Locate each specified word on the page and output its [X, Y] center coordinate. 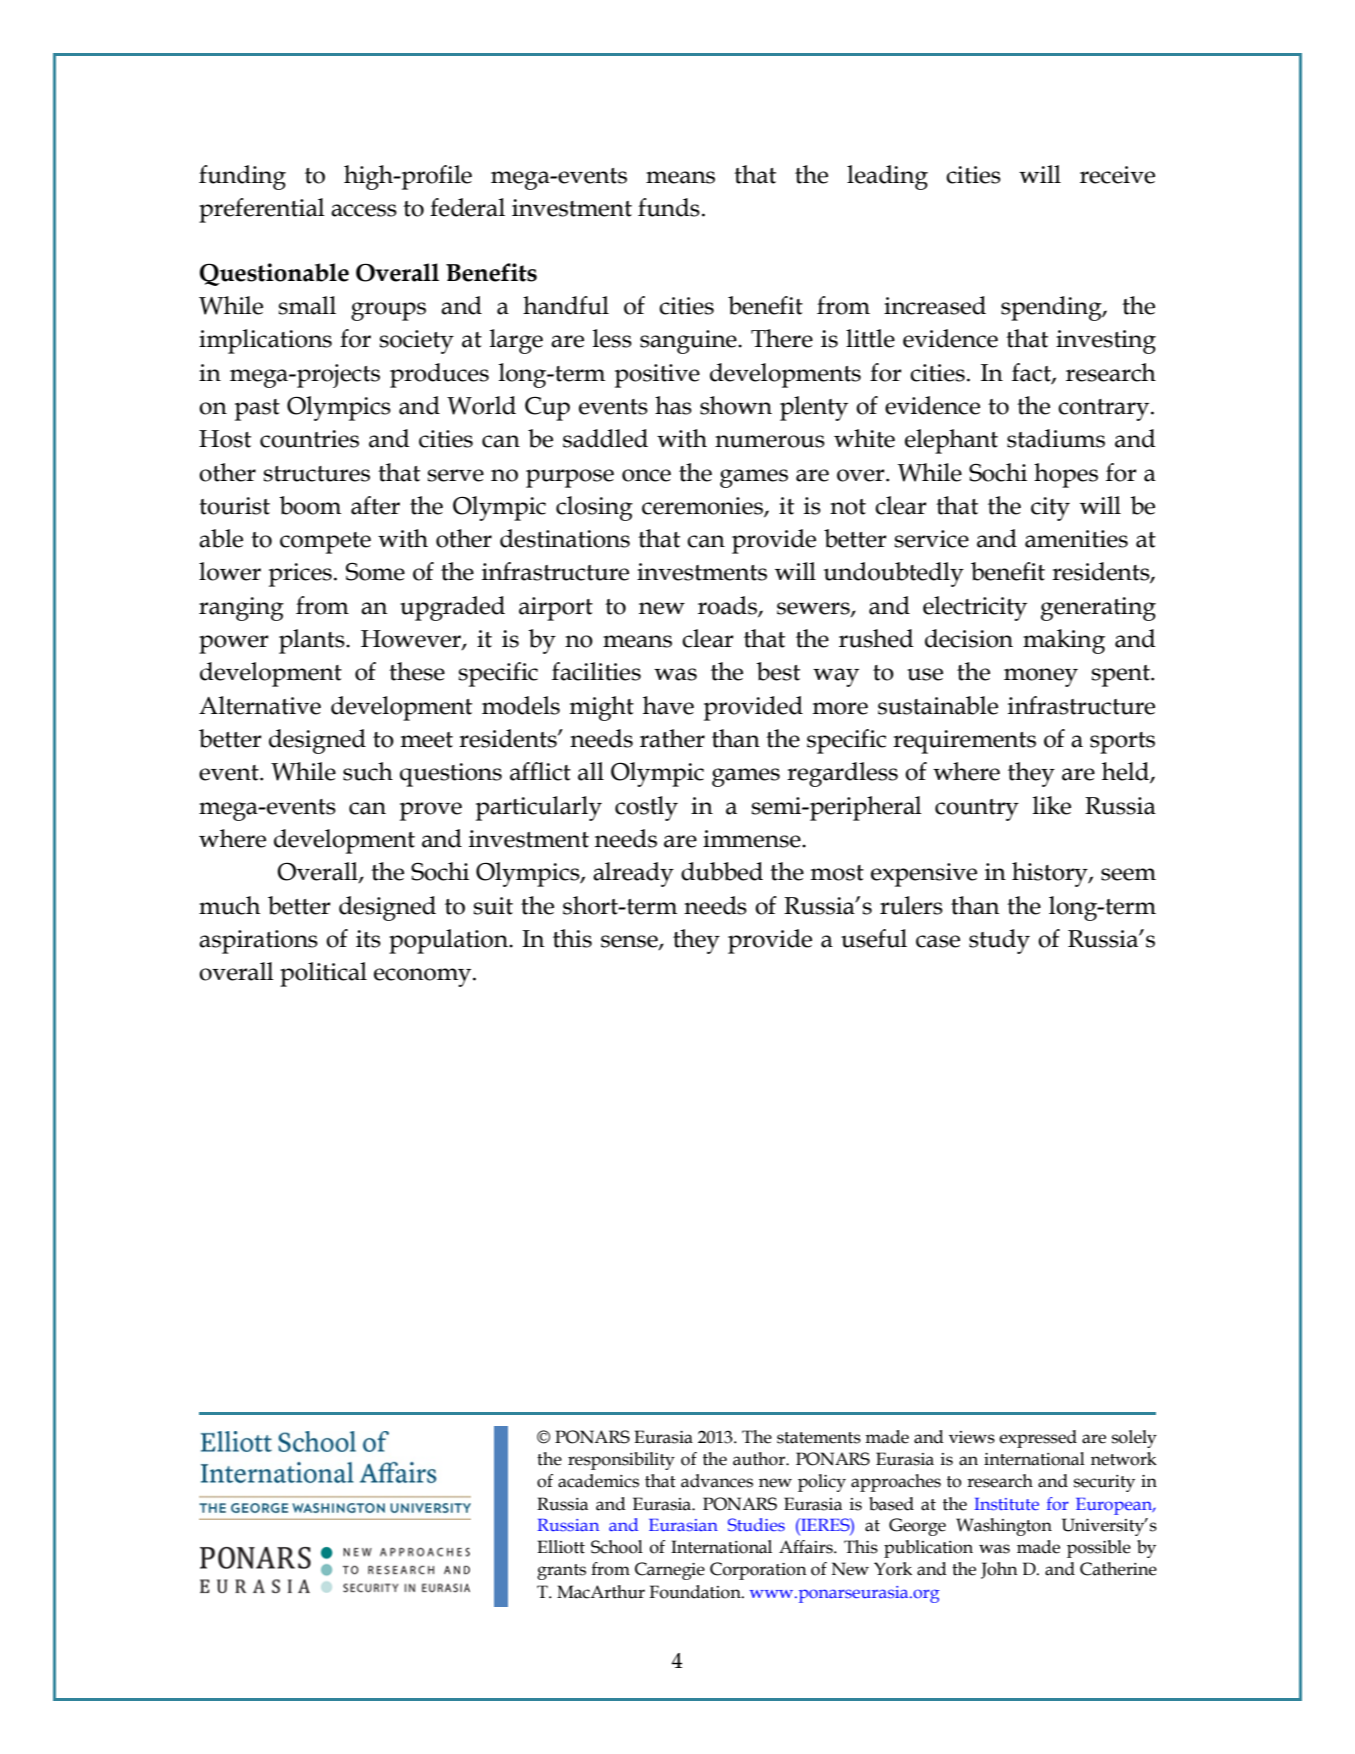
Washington [1004, 1527]
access [364, 210]
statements [819, 1438]
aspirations [258, 942]
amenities [1076, 539]
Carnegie [670, 1571]
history [1051, 874]
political [323, 974]
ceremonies [703, 507]
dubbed [722, 871]
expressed [1038, 1439]
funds [669, 207]
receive [1117, 175]
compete [325, 543]
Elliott [561, 1547]
